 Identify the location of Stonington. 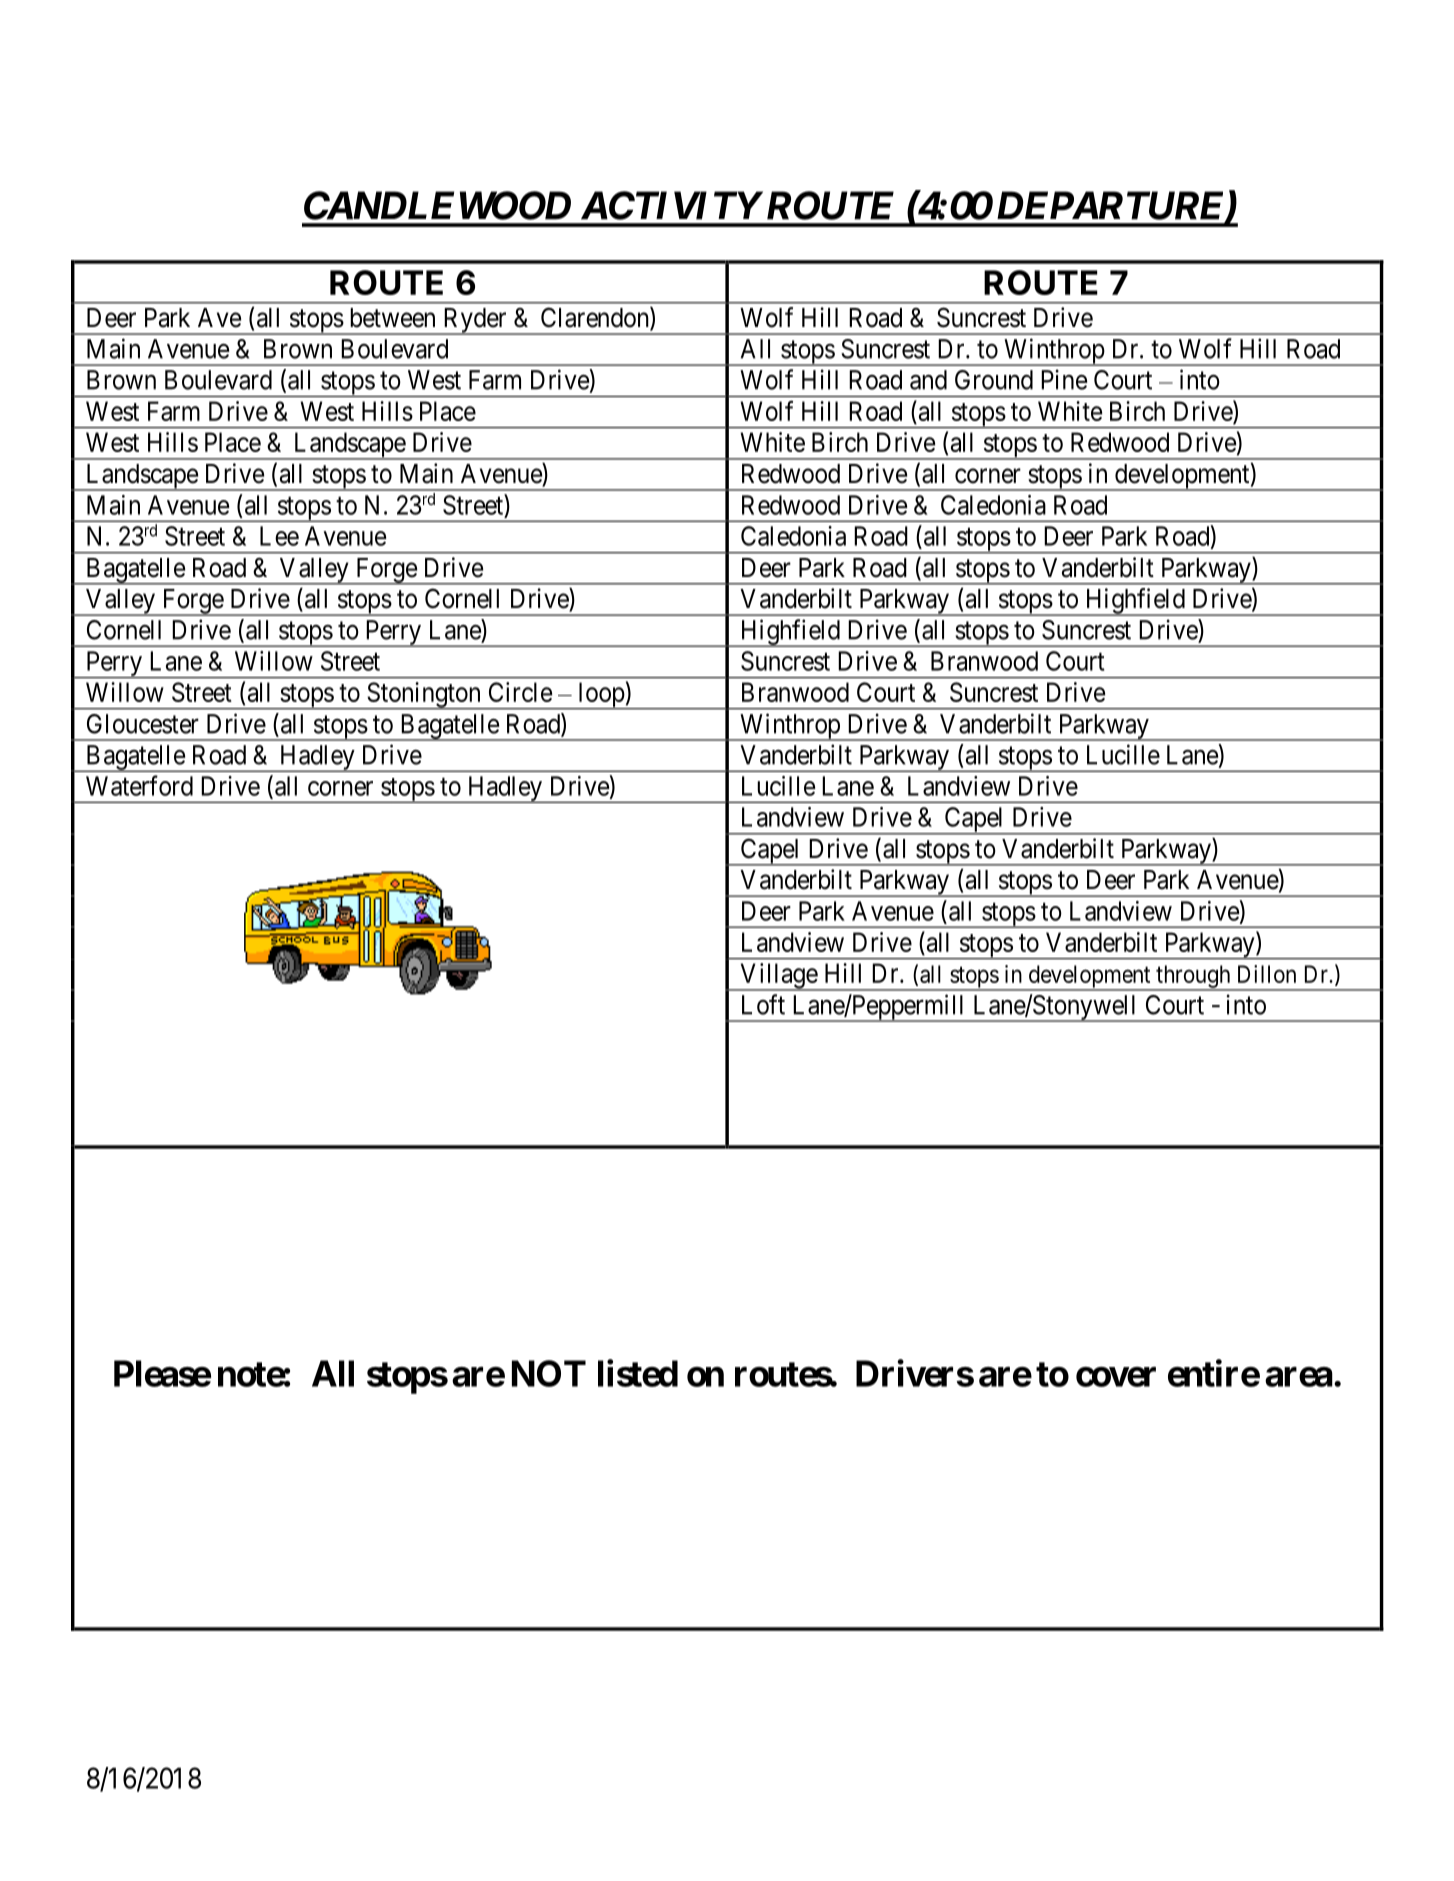
(424, 696).
